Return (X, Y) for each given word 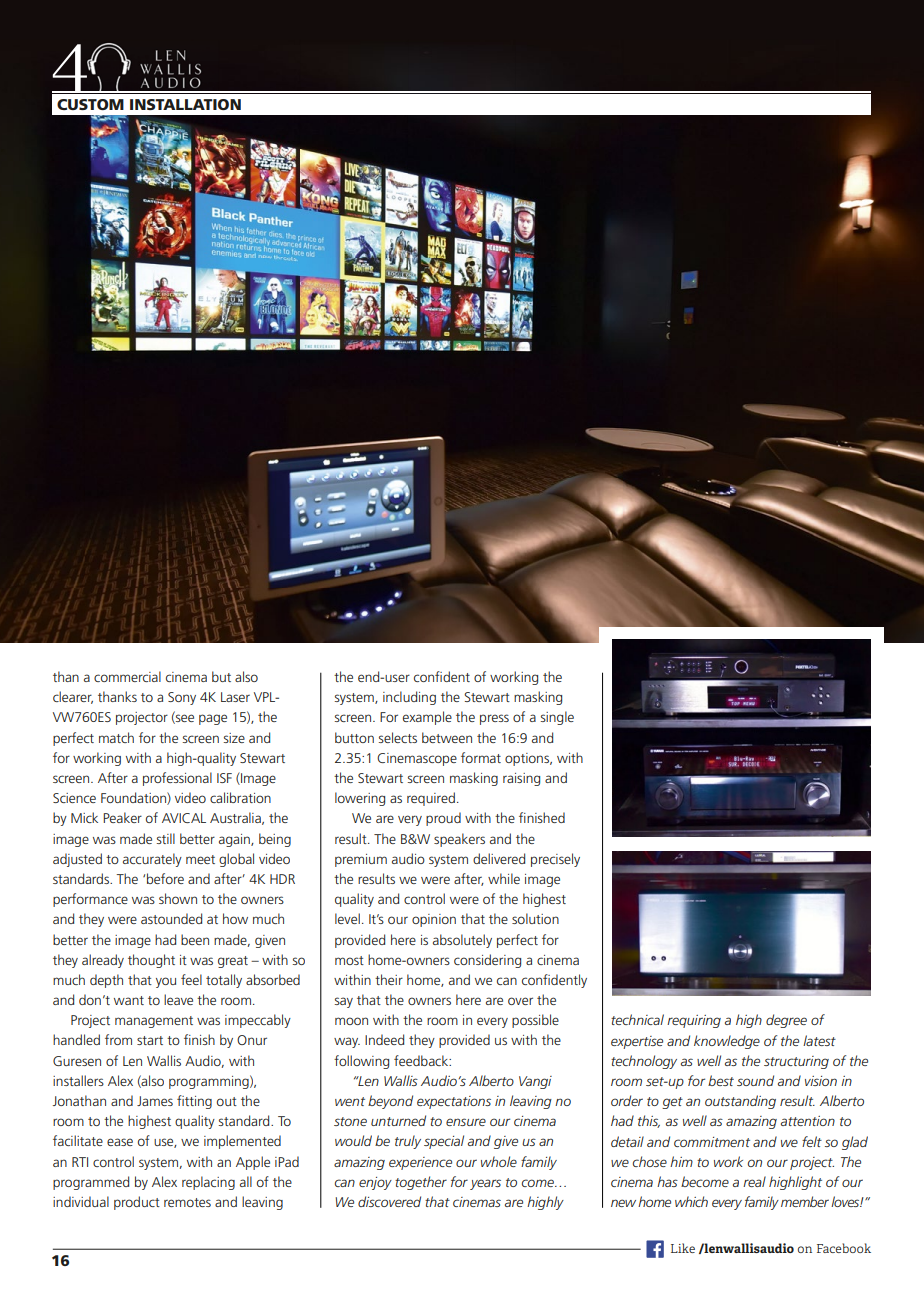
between (447, 737)
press (494, 719)
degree (786, 1021)
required (431, 799)
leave (178, 999)
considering (487, 961)
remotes (187, 1202)
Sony (182, 698)
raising (521, 779)
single (557, 718)
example (427, 718)
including (409, 698)
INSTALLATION (185, 104)
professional (177, 779)
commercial (127, 676)
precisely (555, 860)
